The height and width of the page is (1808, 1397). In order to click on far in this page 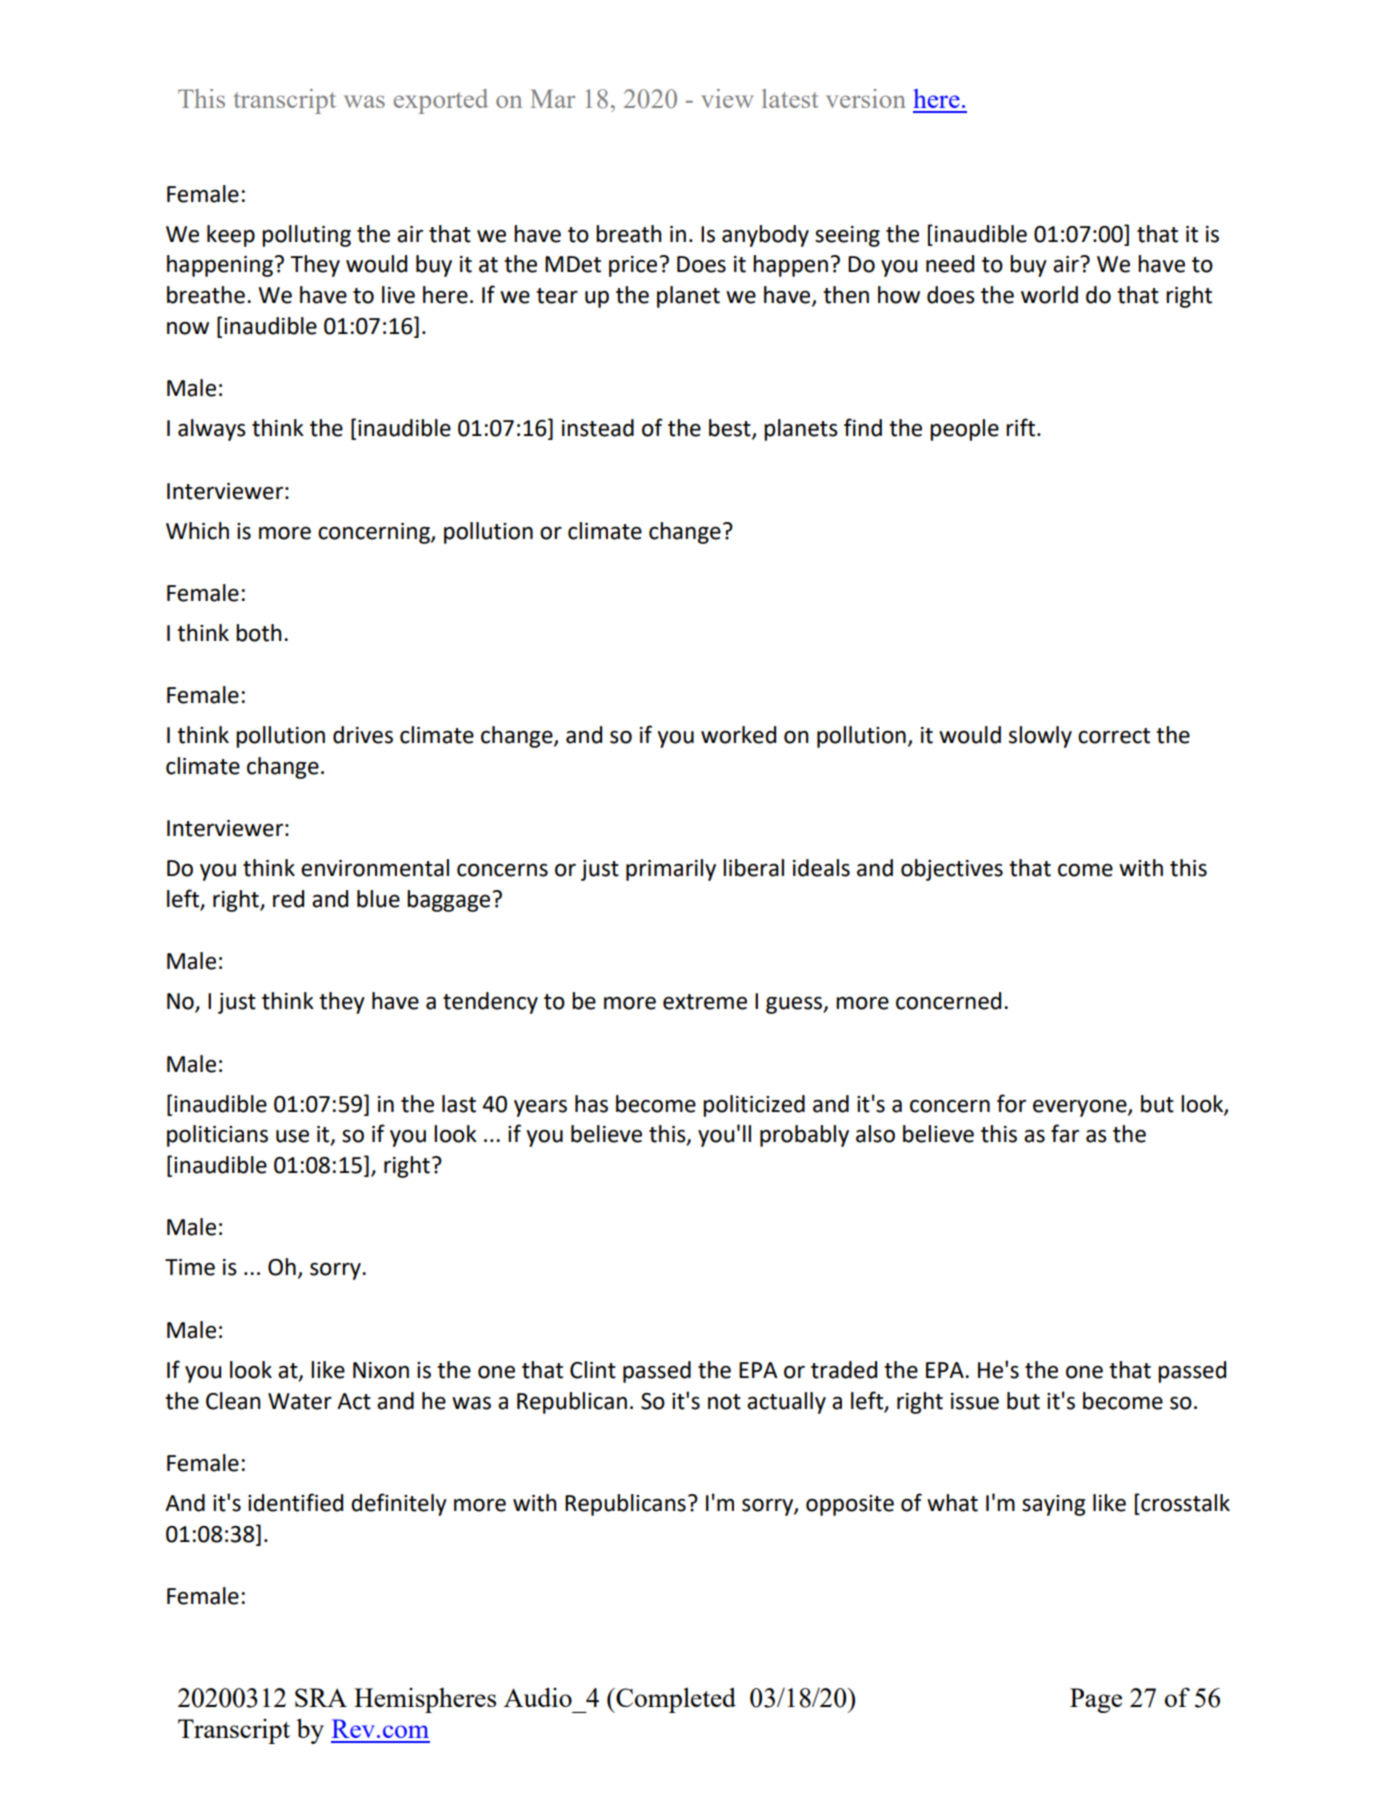, I will do `click(1065, 1133)`.
